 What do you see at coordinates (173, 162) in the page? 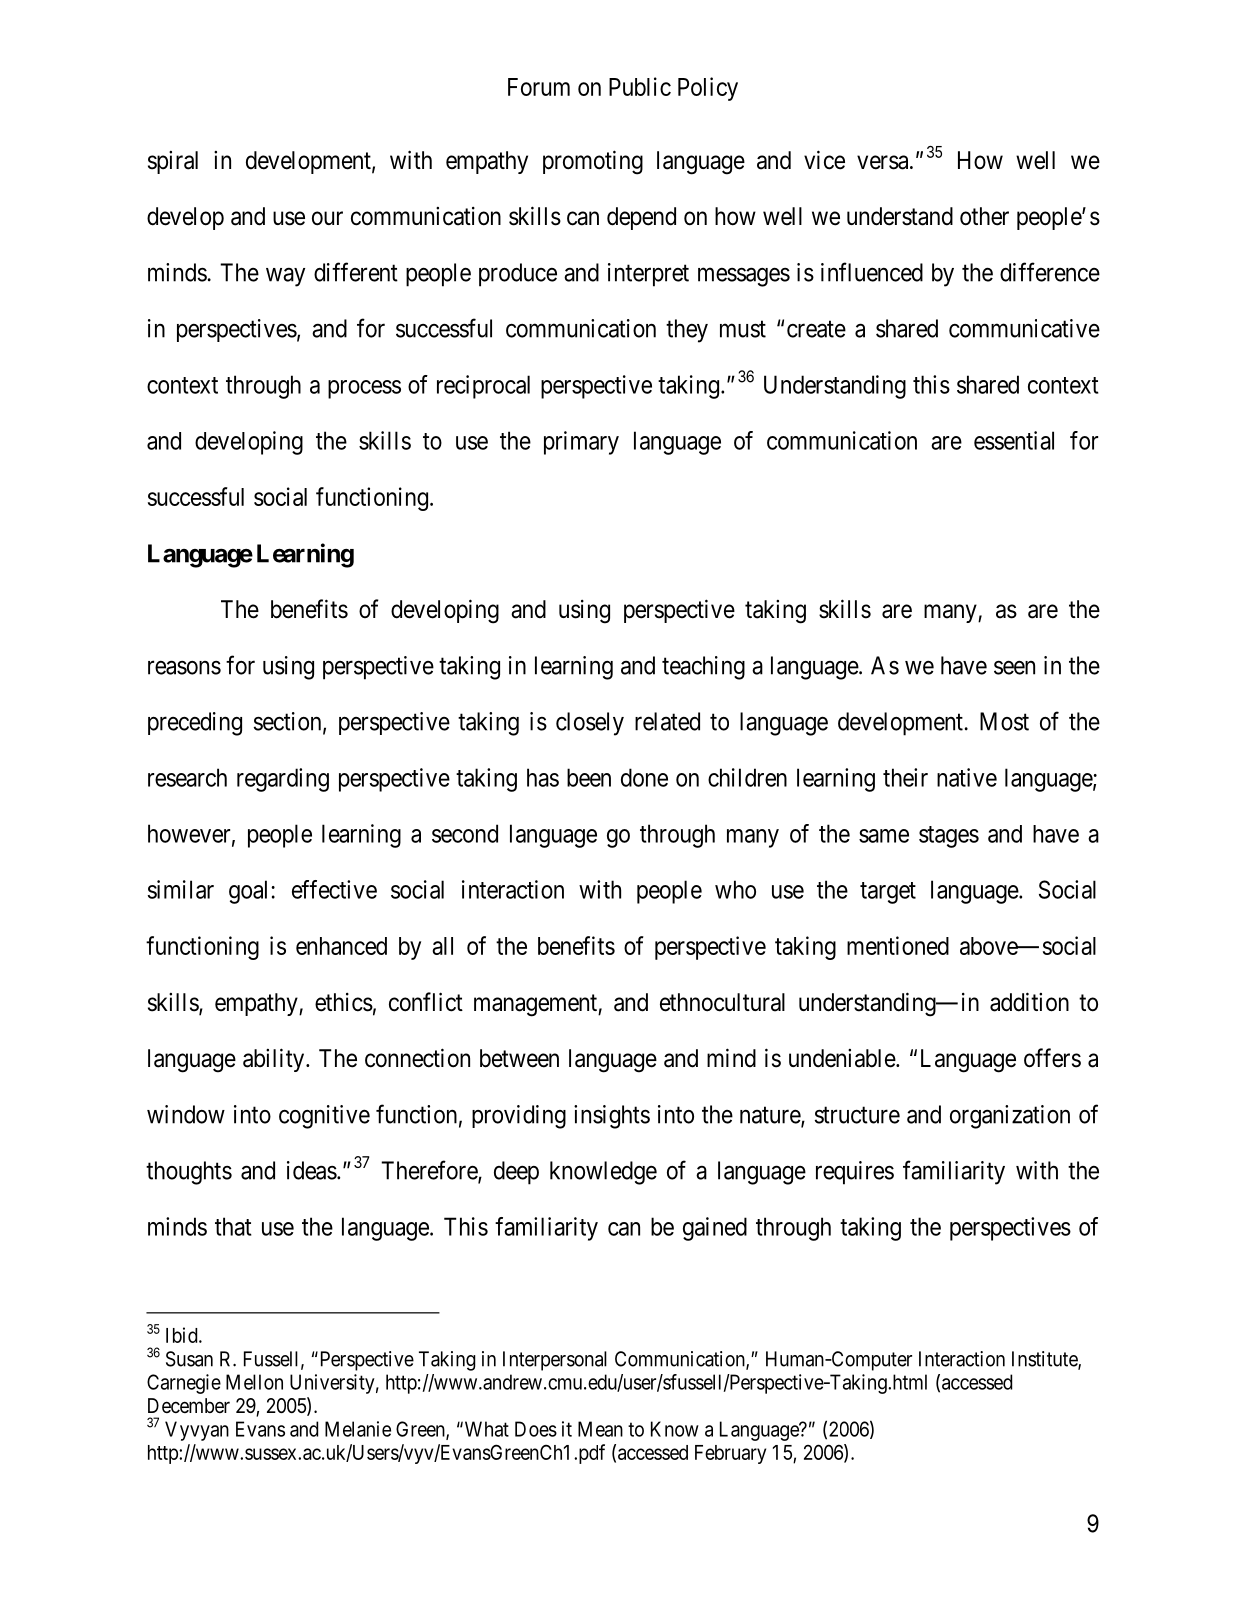
I see `spiral` at bounding box center [173, 162].
